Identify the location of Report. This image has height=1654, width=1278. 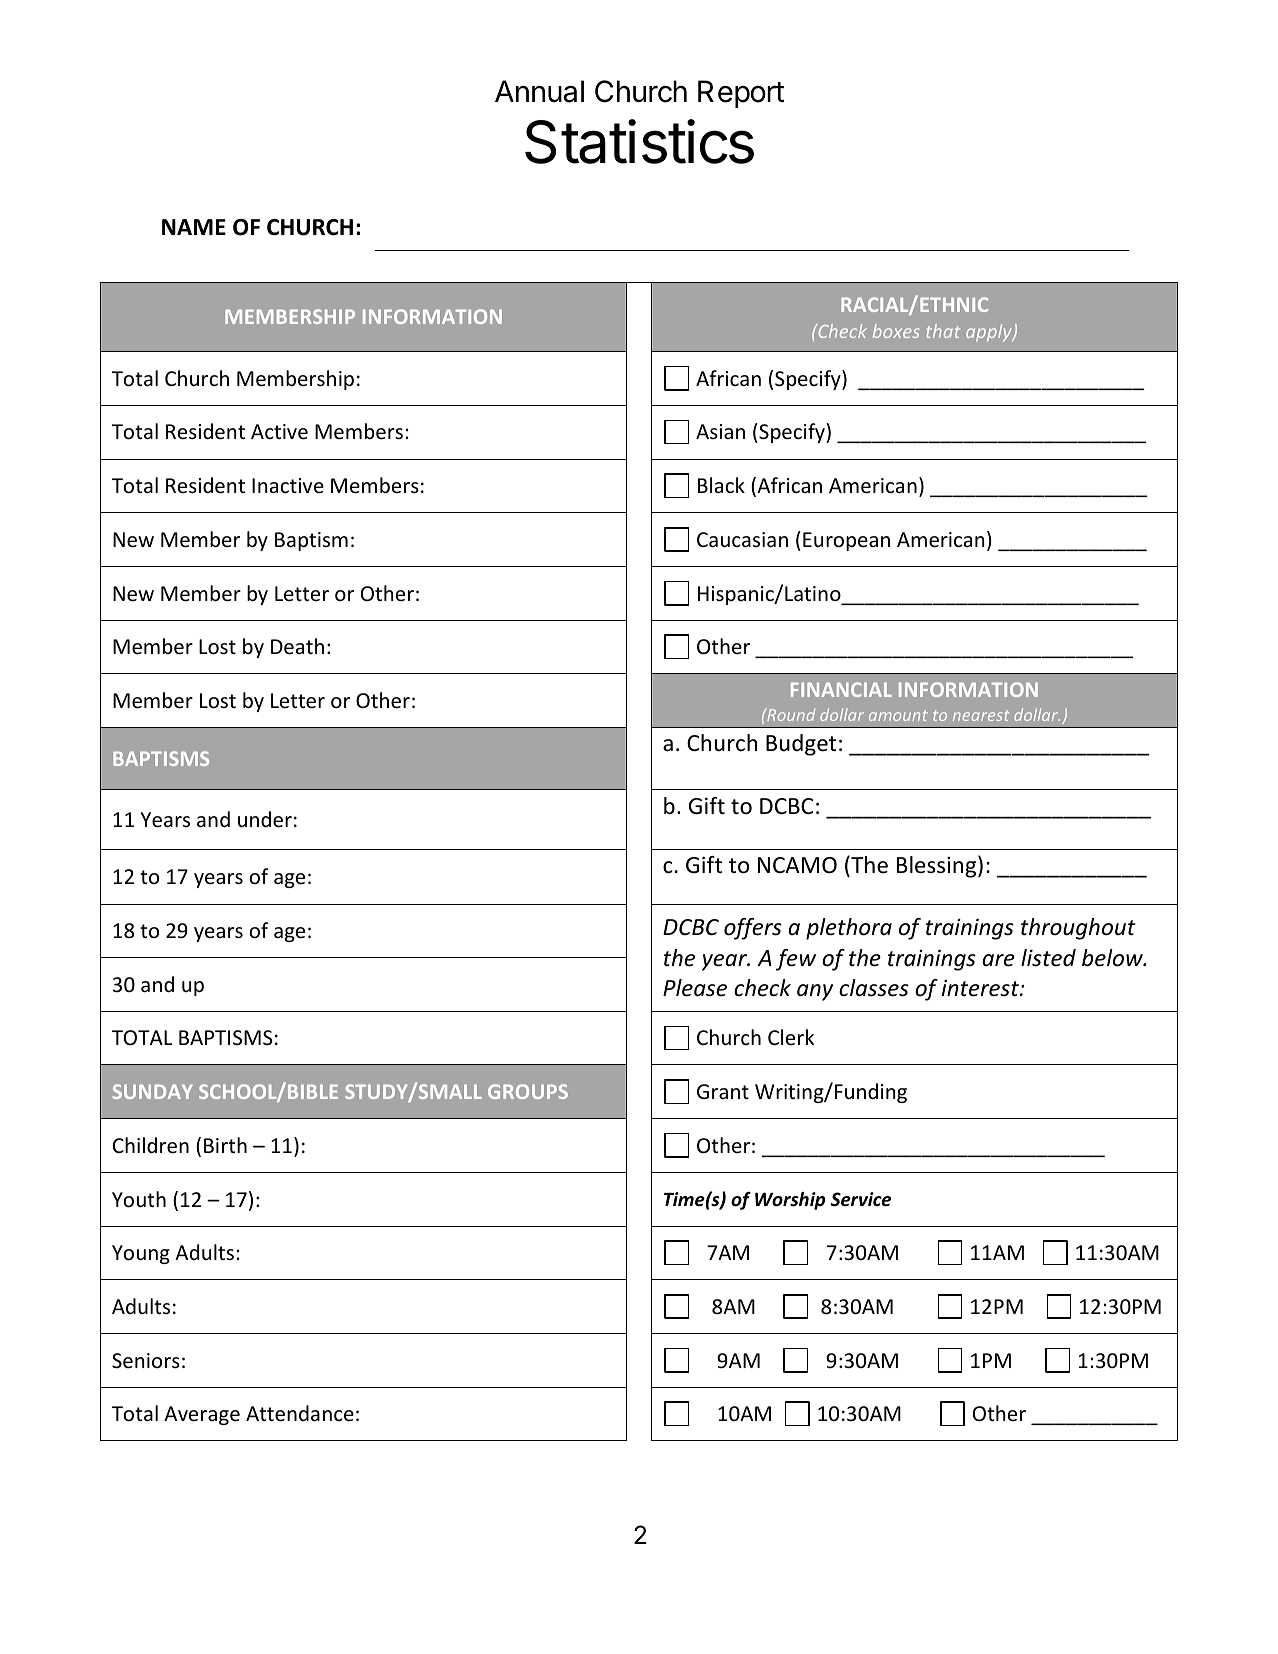
(741, 94).
